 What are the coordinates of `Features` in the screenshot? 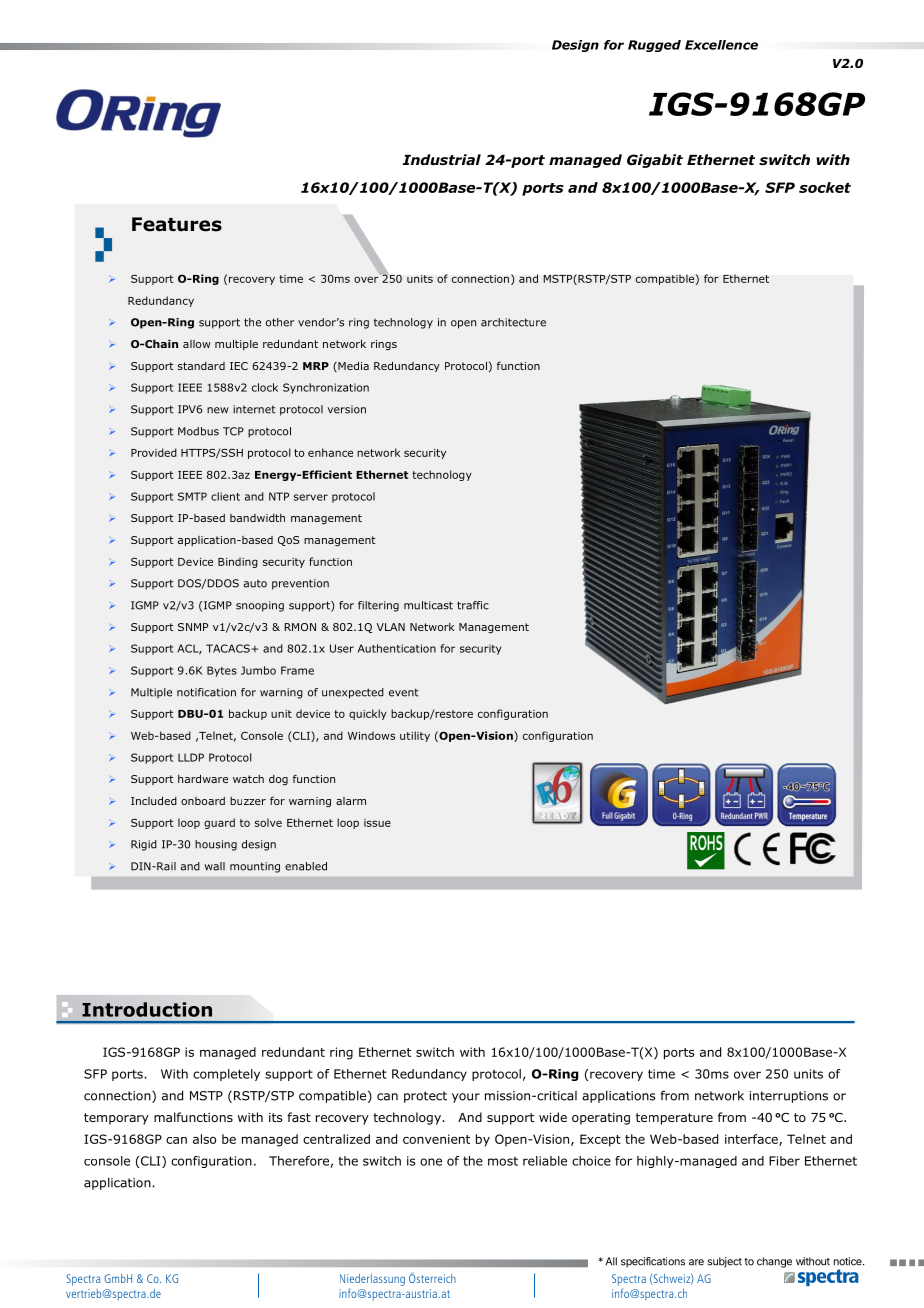 It's located at (177, 224).
